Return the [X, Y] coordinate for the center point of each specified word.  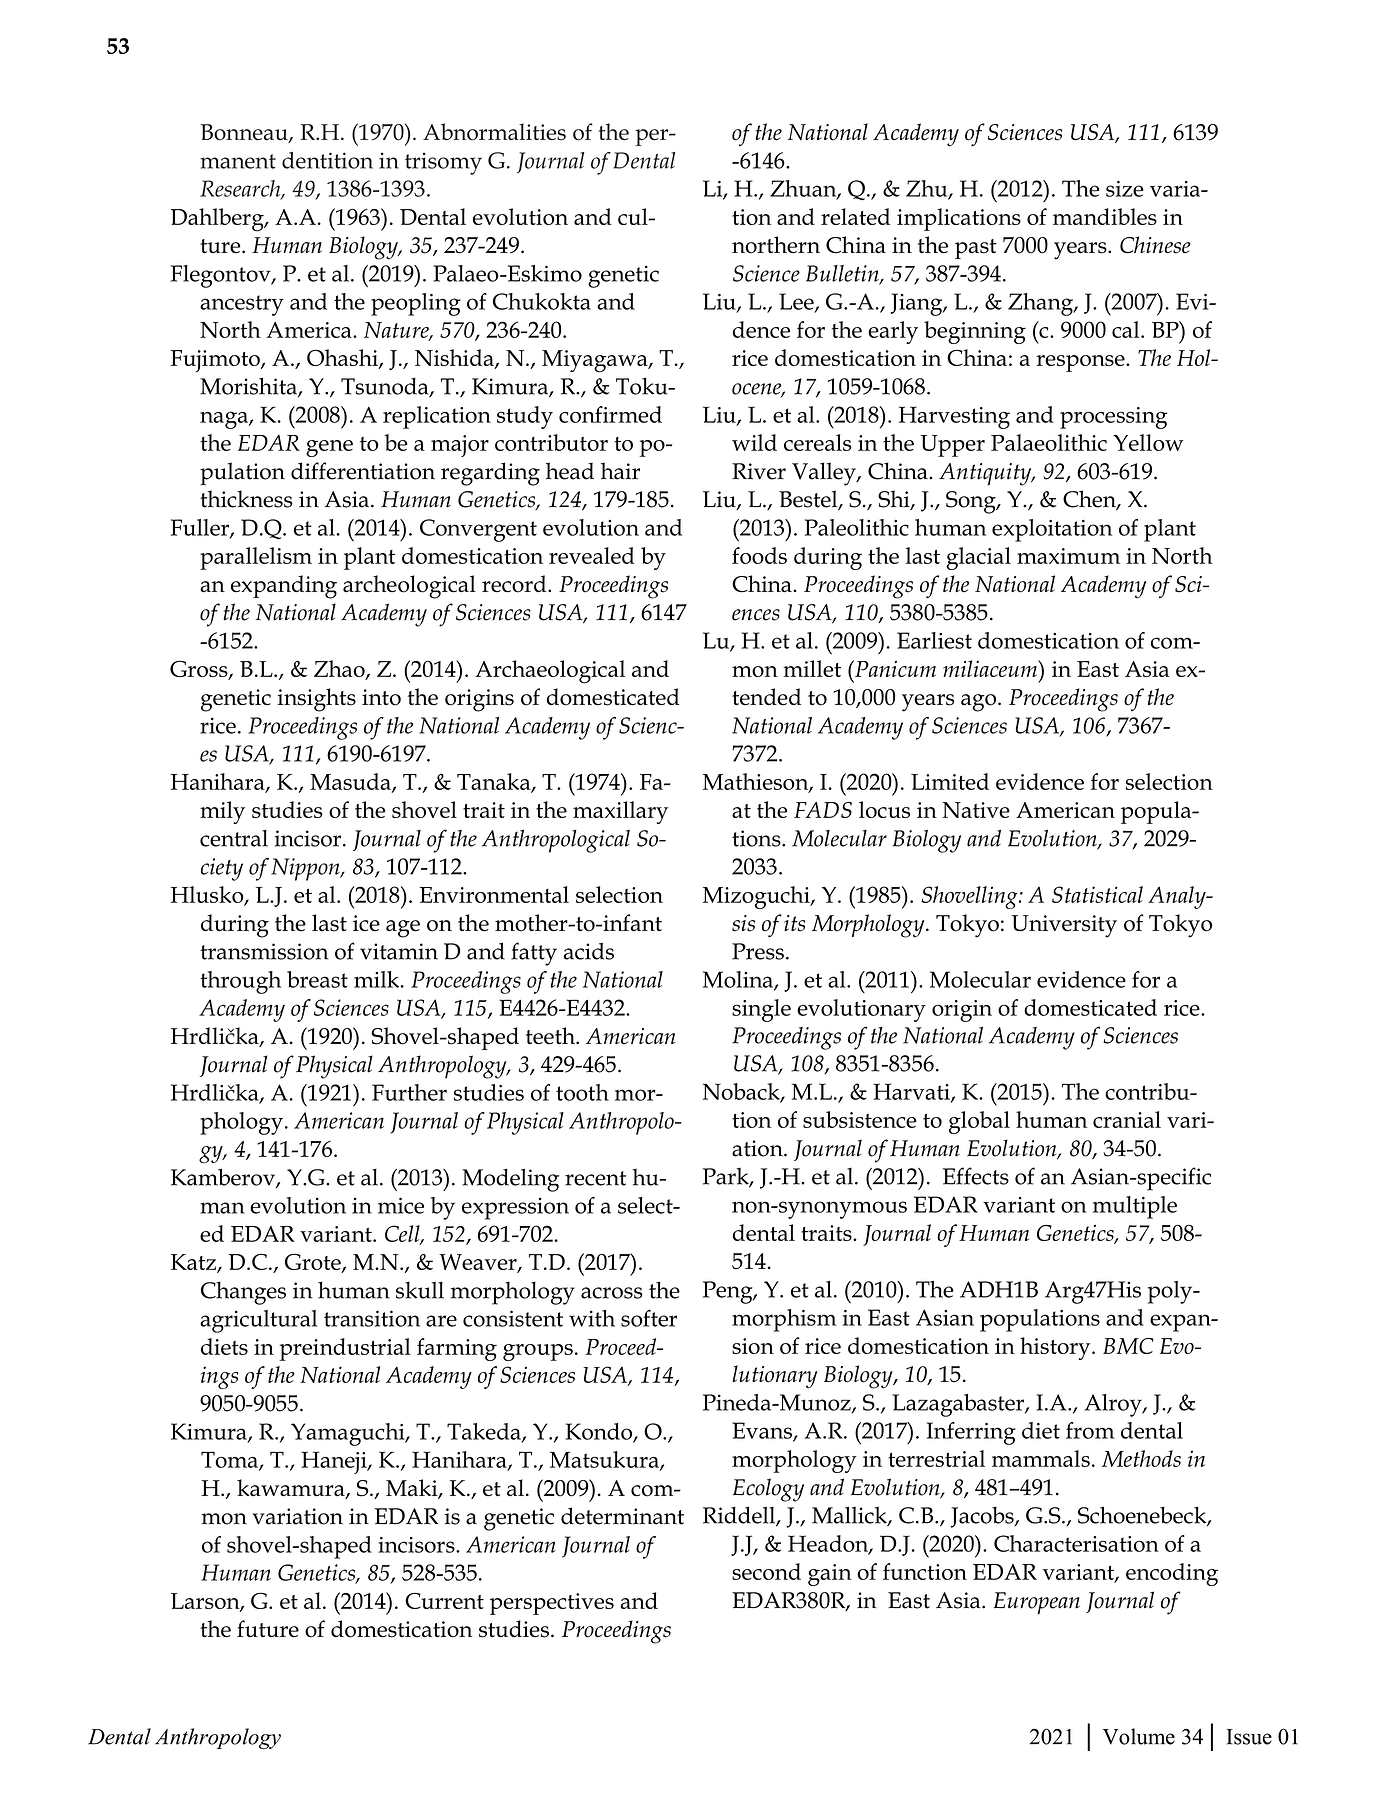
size [1124, 189]
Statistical [1097, 894]
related [855, 216]
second [766, 1571]
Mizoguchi [757, 897]
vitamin [399, 951]
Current [444, 1601]
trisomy [443, 163]
